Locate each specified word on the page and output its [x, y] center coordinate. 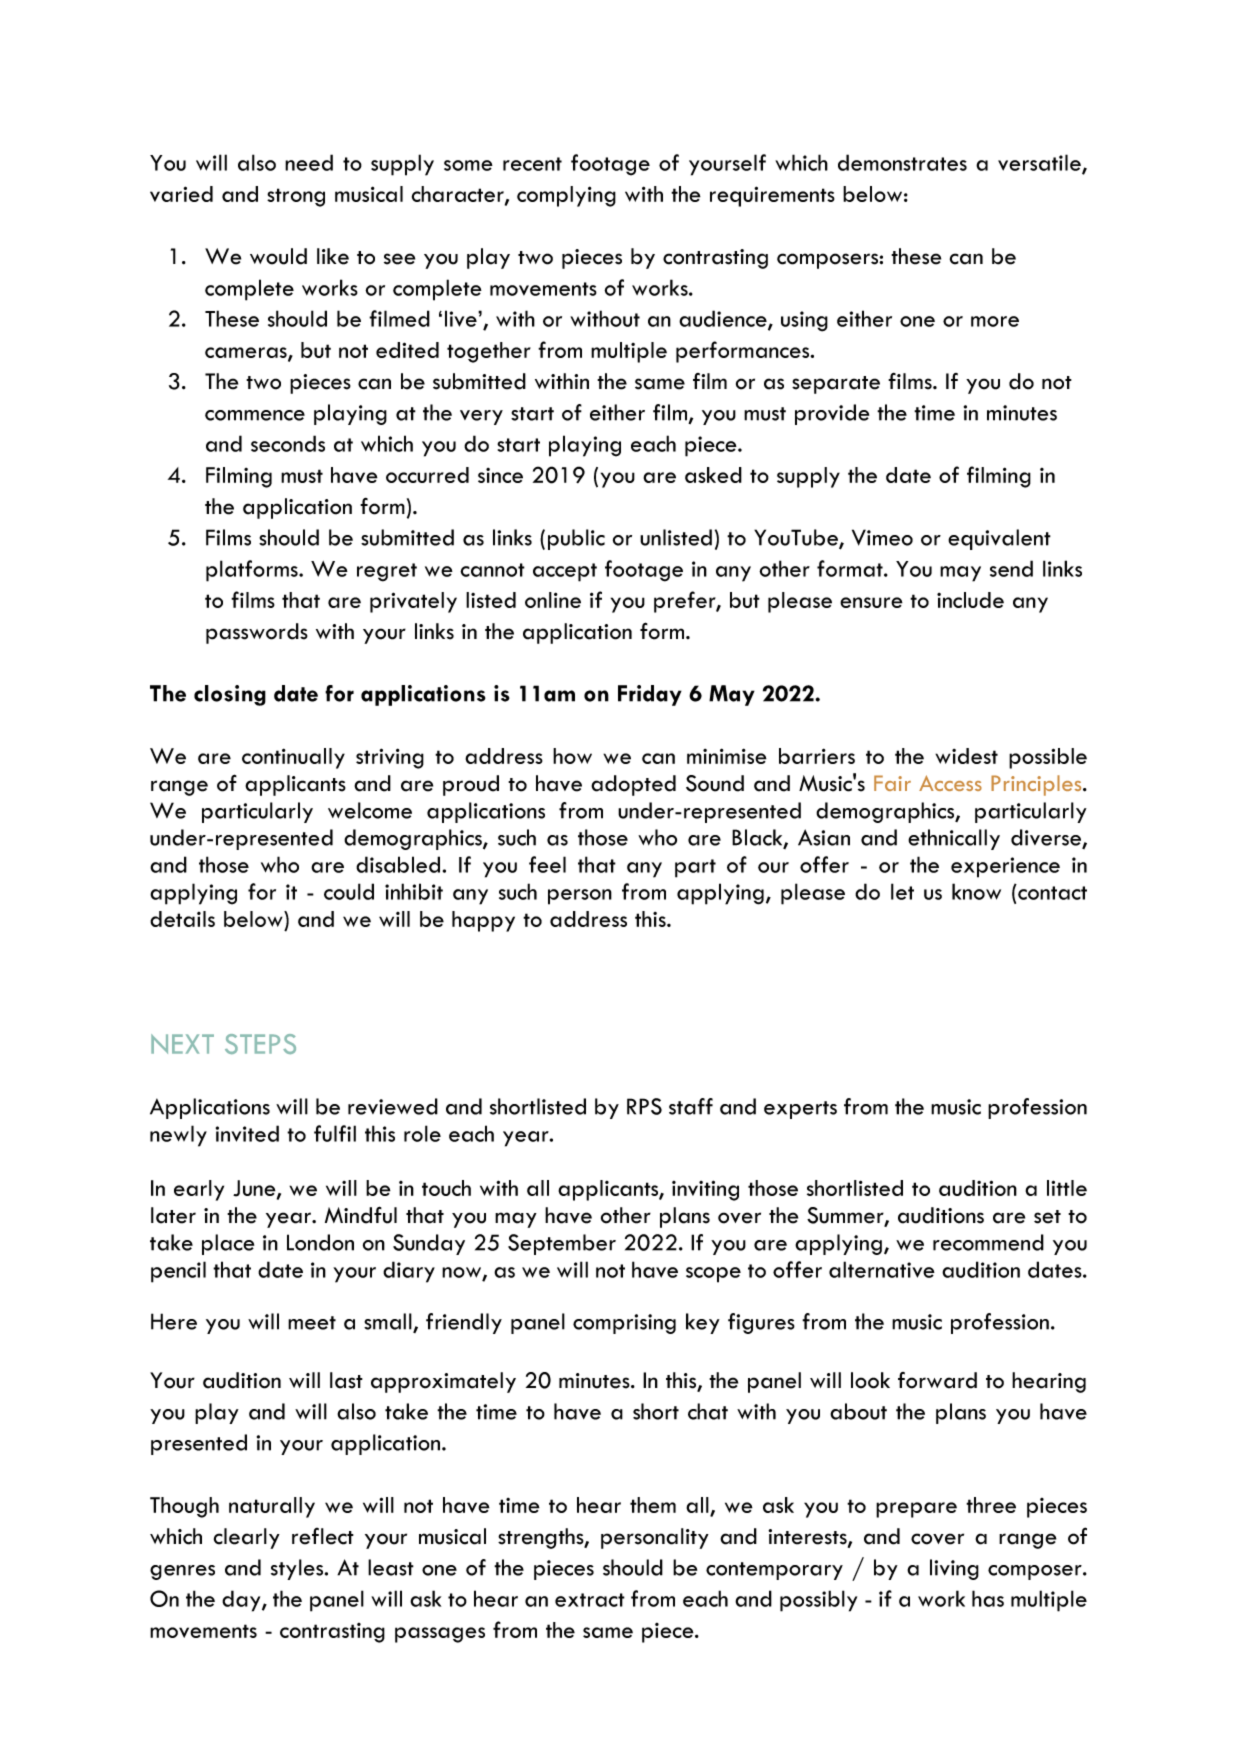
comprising [624, 1324]
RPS [644, 1106]
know [976, 891]
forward [937, 1380]
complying [566, 196]
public [576, 539]
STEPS [260, 1044]
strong [296, 197]
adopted [633, 785]
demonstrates [902, 162]
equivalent [999, 539]
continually [293, 758]
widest [966, 756]
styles [298, 1569]
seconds [288, 443]
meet [312, 1323]
